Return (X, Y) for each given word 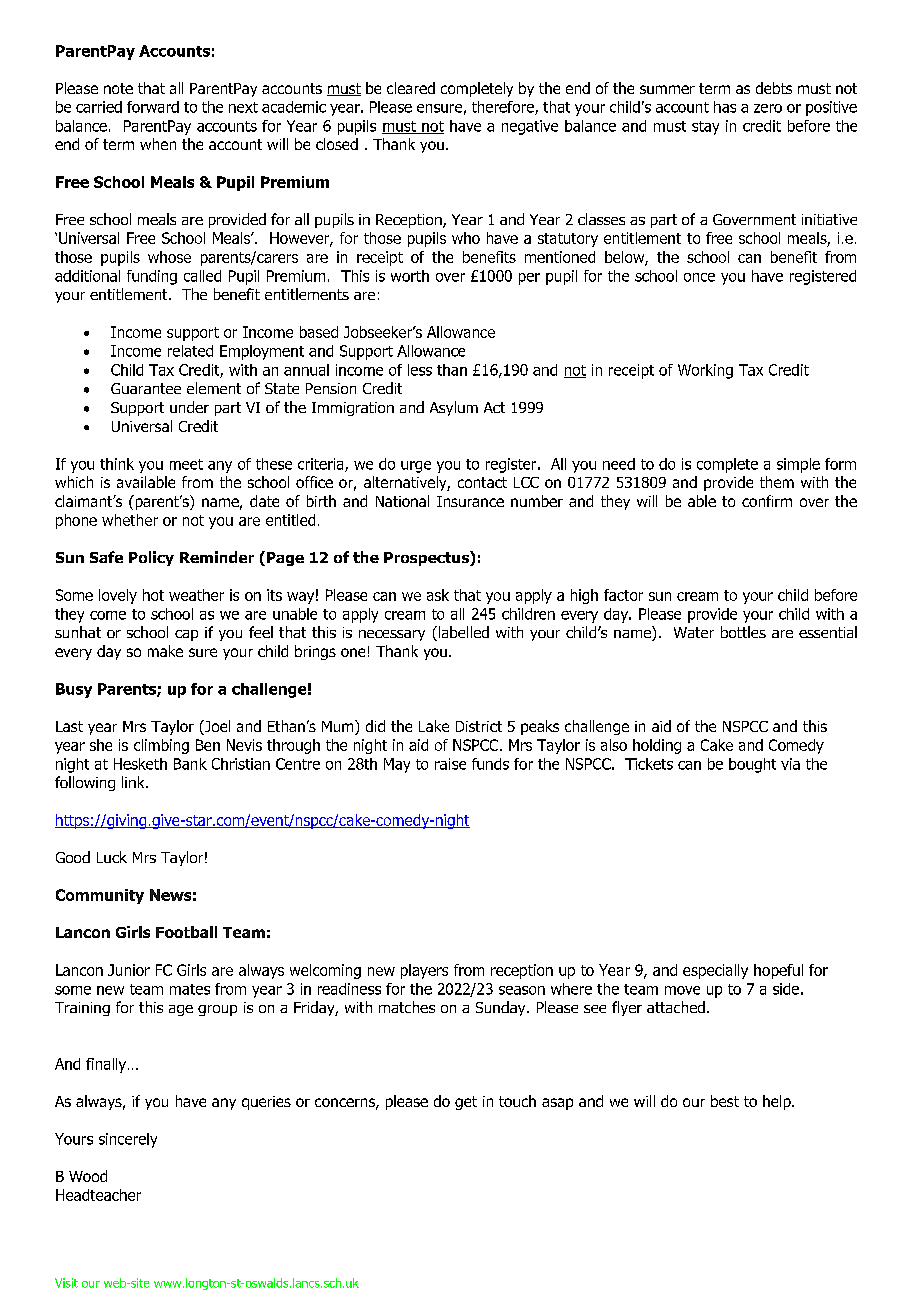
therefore (504, 108)
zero (768, 108)
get (466, 1103)
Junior (129, 970)
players (424, 971)
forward (153, 107)
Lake (434, 726)
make (165, 651)
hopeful (778, 971)
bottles (743, 632)
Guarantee (146, 388)
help (778, 1102)
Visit (66, 1283)
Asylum (454, 408)
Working (705, 371)
